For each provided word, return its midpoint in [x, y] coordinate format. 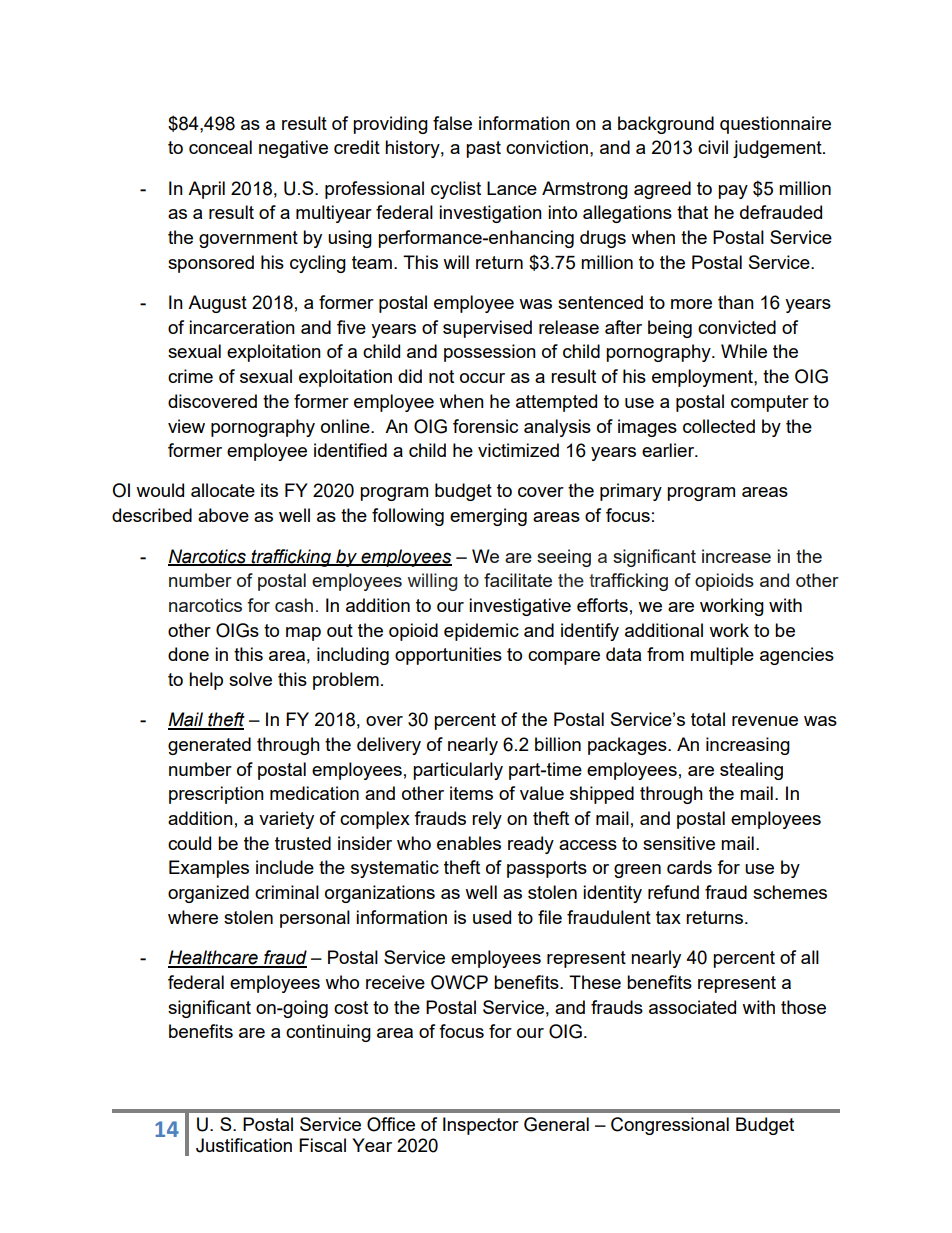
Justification [244, 1145]
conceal [220, 147]
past [483, 149]
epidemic [481, 632]
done [188, 654]
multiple [722, 656]
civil [713, 147]
